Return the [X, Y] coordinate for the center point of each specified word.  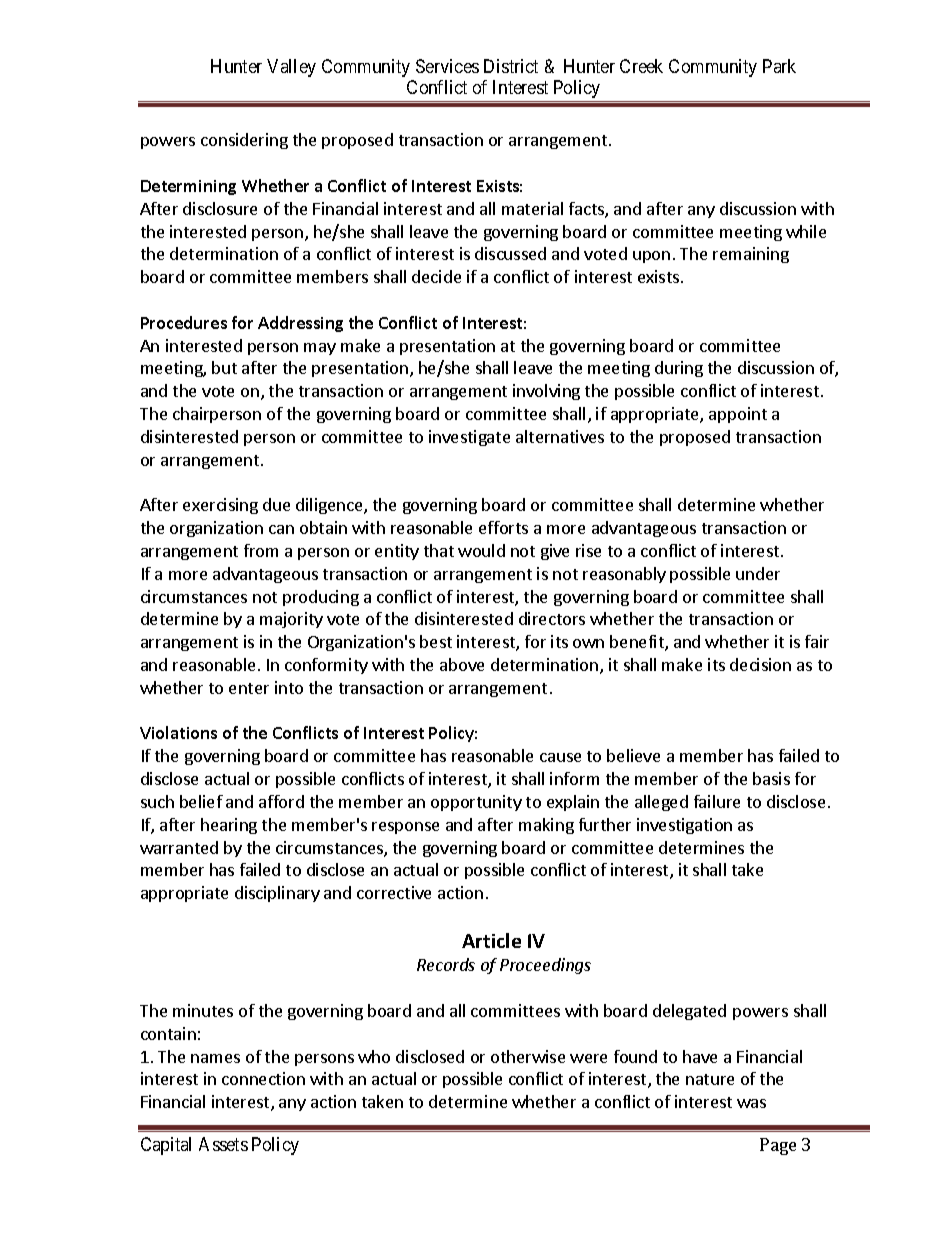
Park [779, 66]
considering [244, 141]
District [511, 66]
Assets [223, 1144]
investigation [684, 826]
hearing [229, 826]
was [751, 1103]
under [758, 573]
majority [291, 620]
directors [552, 618]
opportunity [476, 803]
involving [546, 392]
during [679, 369]
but [224, 367]
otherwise [528, 1056]
